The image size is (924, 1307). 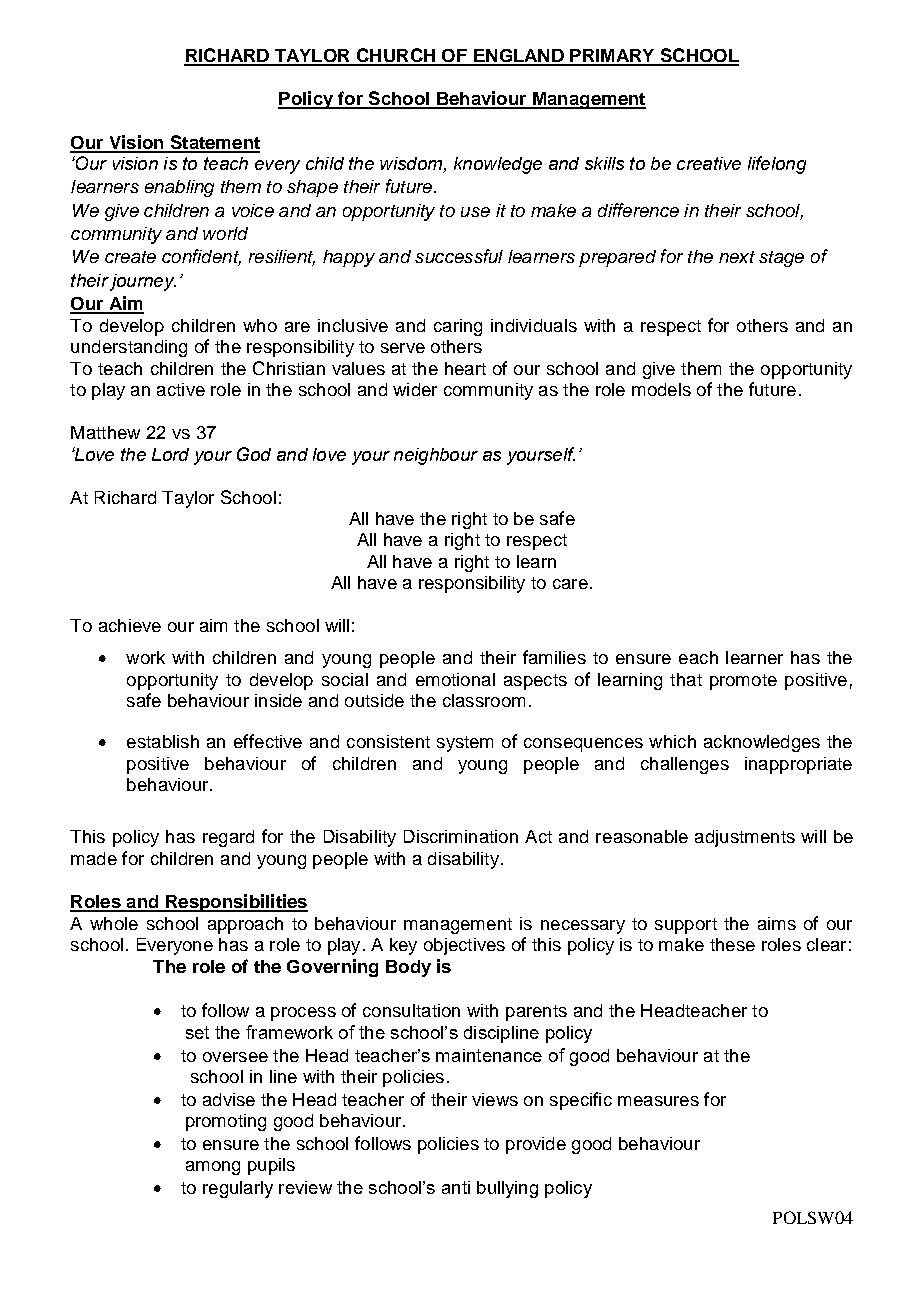 I want to click on among, so click(x=213, y=1168).
